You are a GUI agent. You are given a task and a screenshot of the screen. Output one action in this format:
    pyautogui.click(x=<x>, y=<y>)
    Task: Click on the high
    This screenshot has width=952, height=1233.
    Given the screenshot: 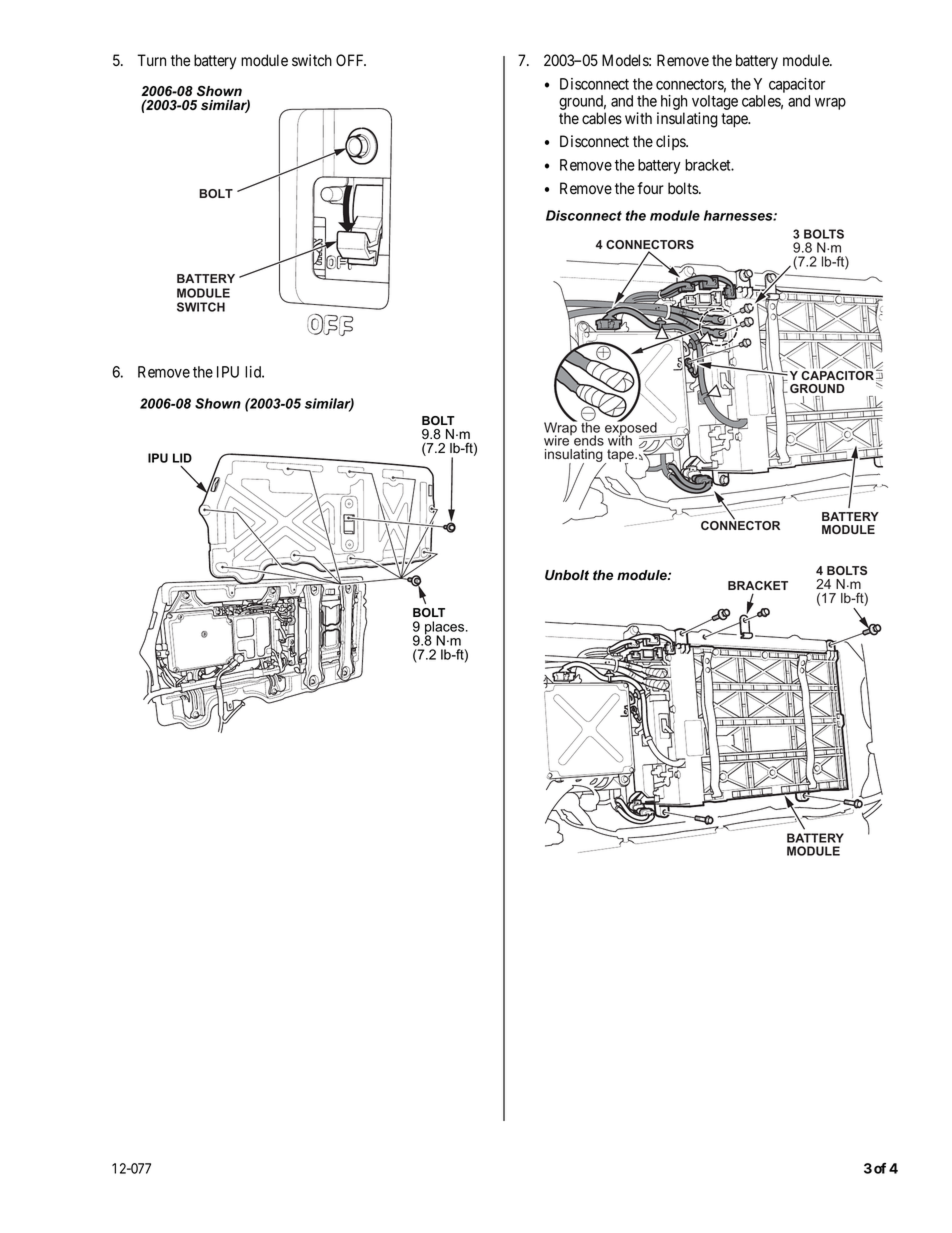 What is the action you would take?
    pyautogui.click(x=672, y=104)
